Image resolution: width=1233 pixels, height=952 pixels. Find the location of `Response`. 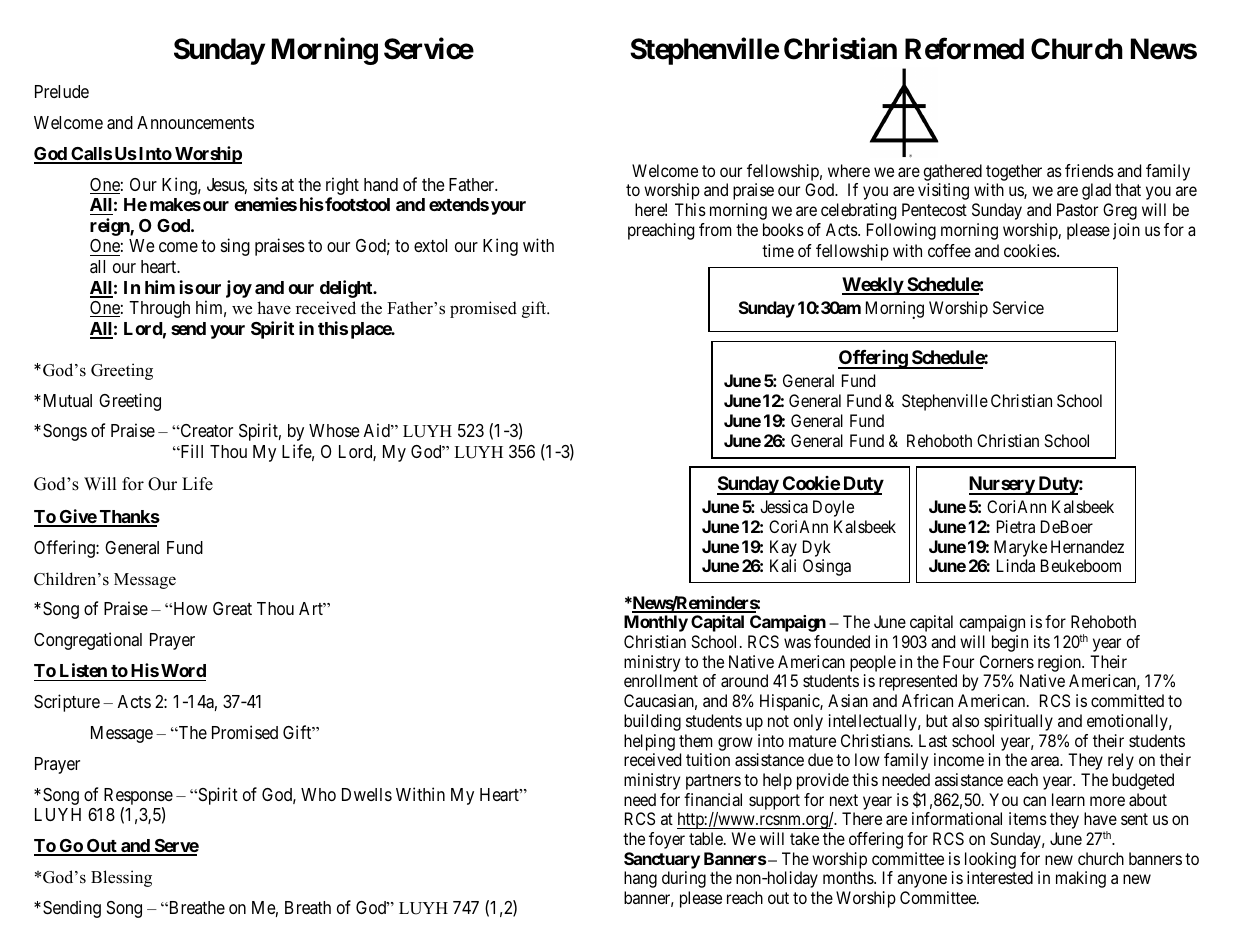

Response is located at coordinates (138, 796).
